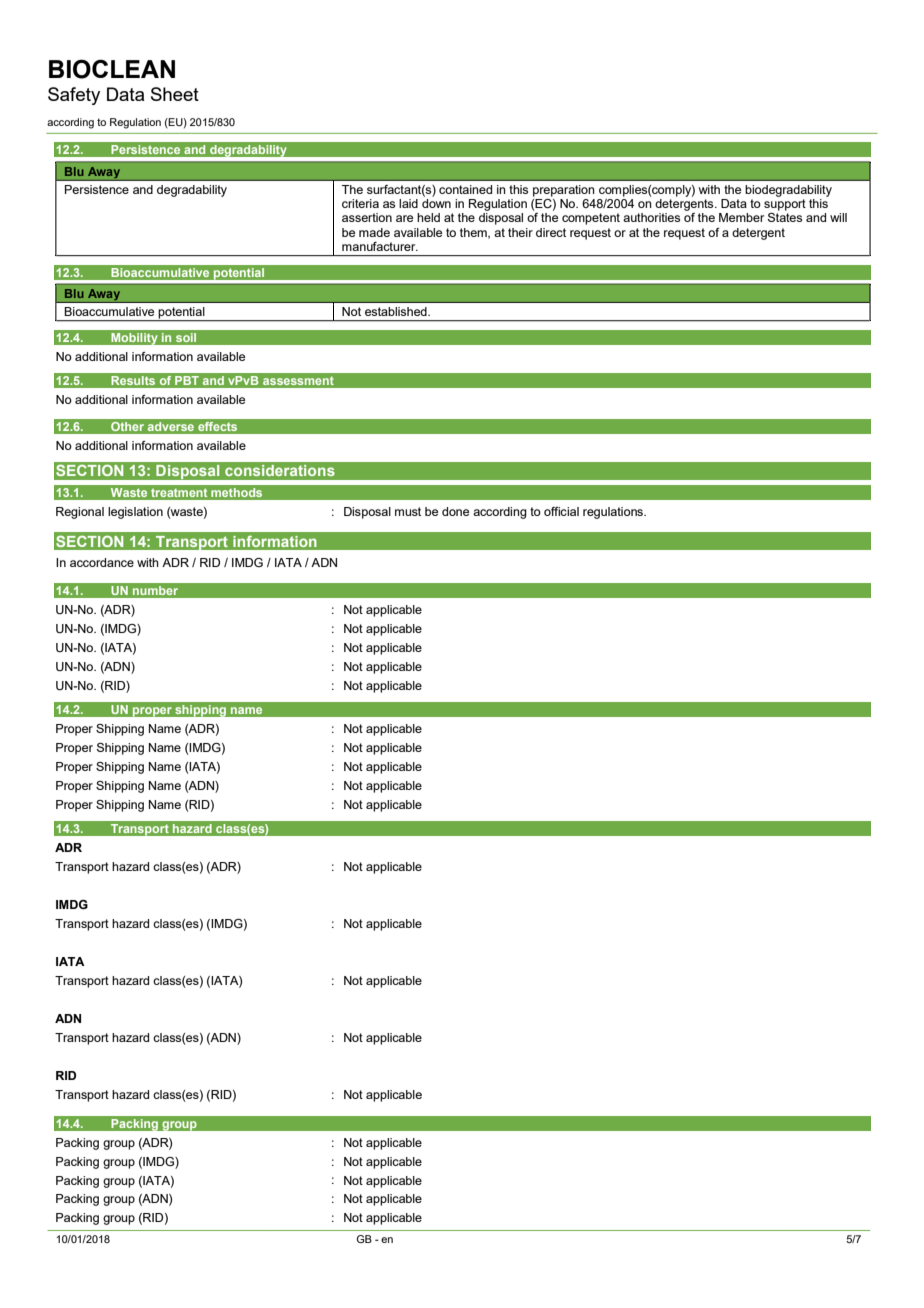 The height and width of the image is (1308, 924). Describe the element at coordinates (102, 562) in the image. I see `accordance` at that location.
